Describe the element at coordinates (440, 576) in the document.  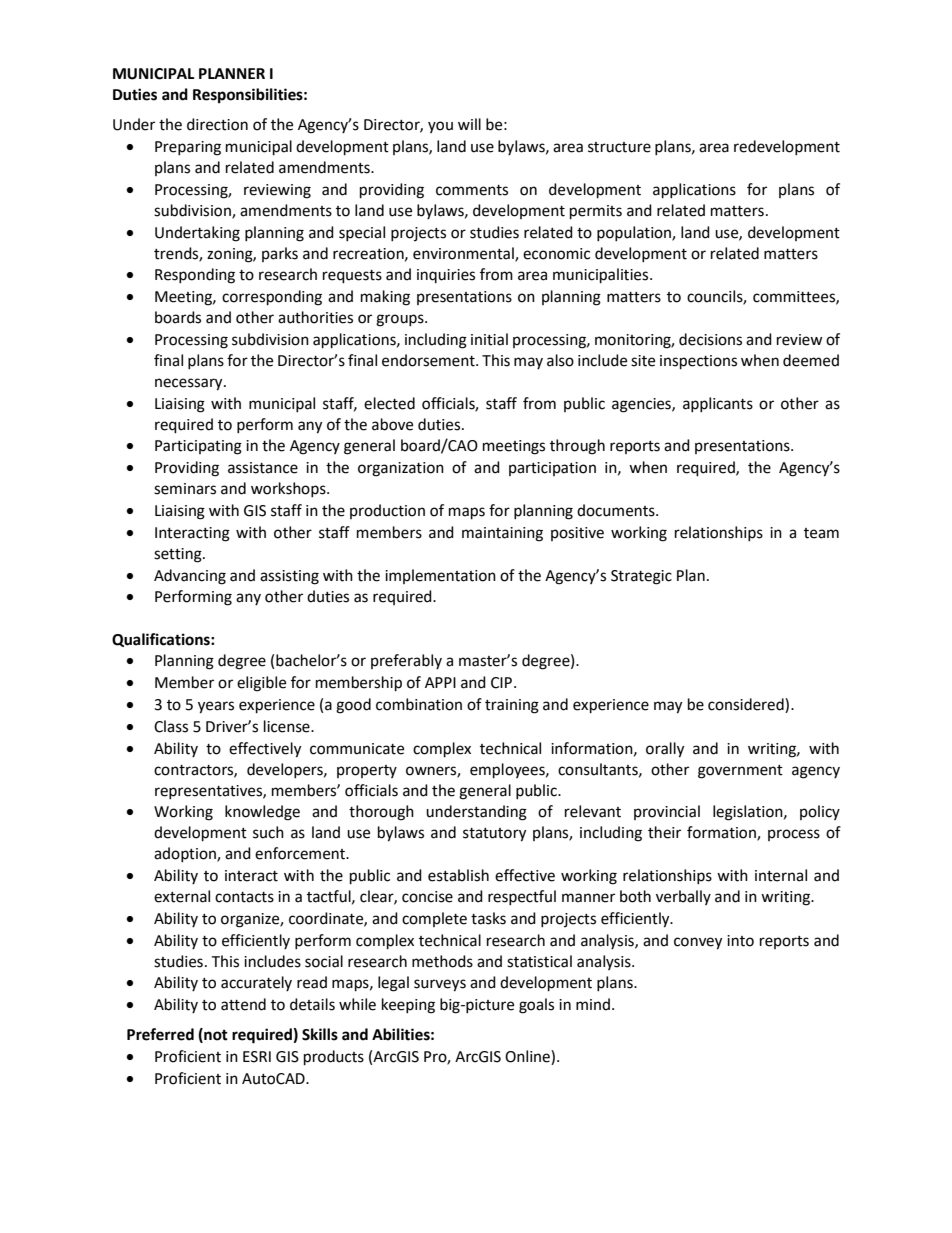
I see `implementation` at that location.
